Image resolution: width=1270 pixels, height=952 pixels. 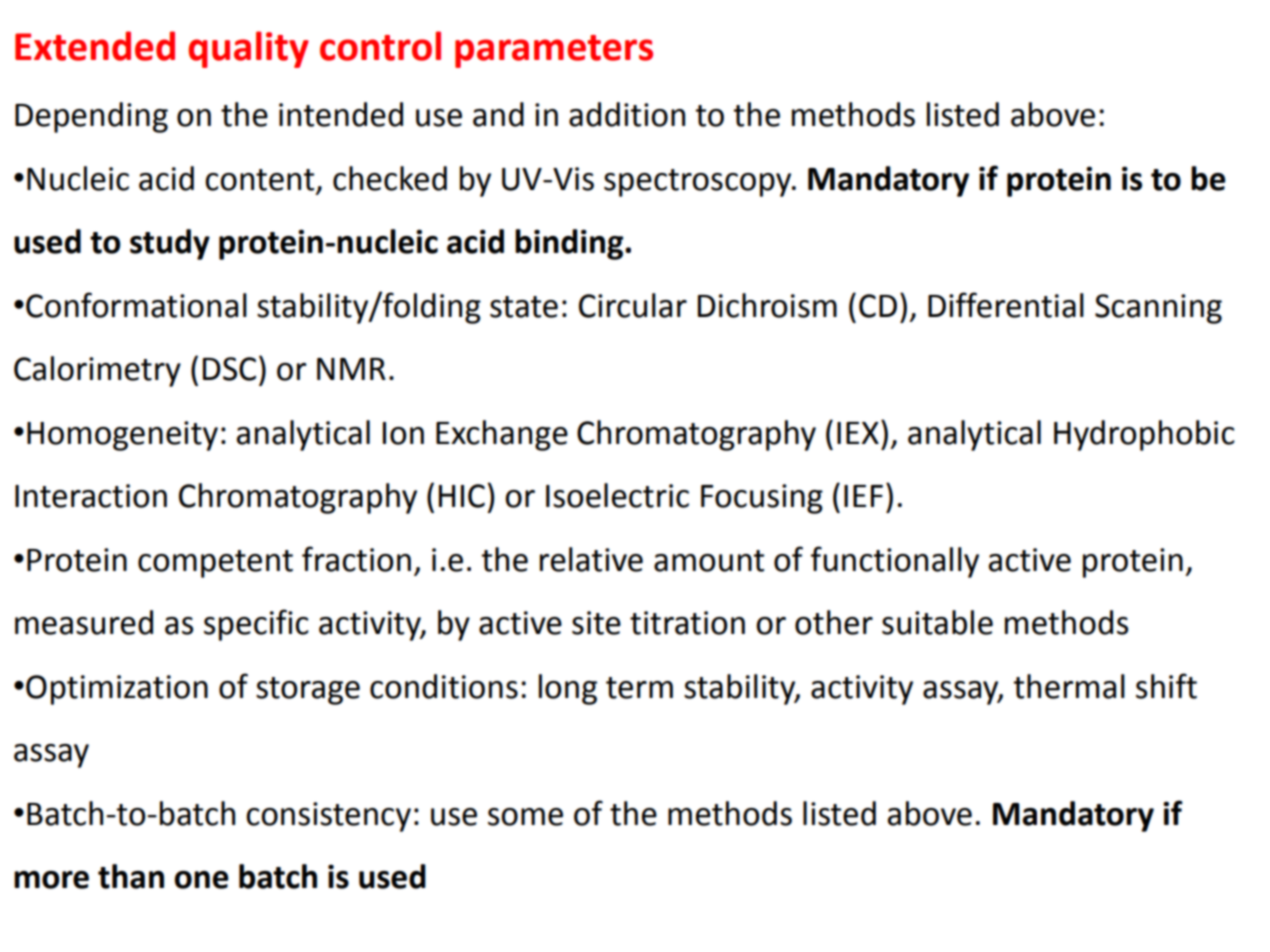 What do you see at coordinates (627, 114) in the screenshot?
I see `addition` at bounding box center [627, 114].
